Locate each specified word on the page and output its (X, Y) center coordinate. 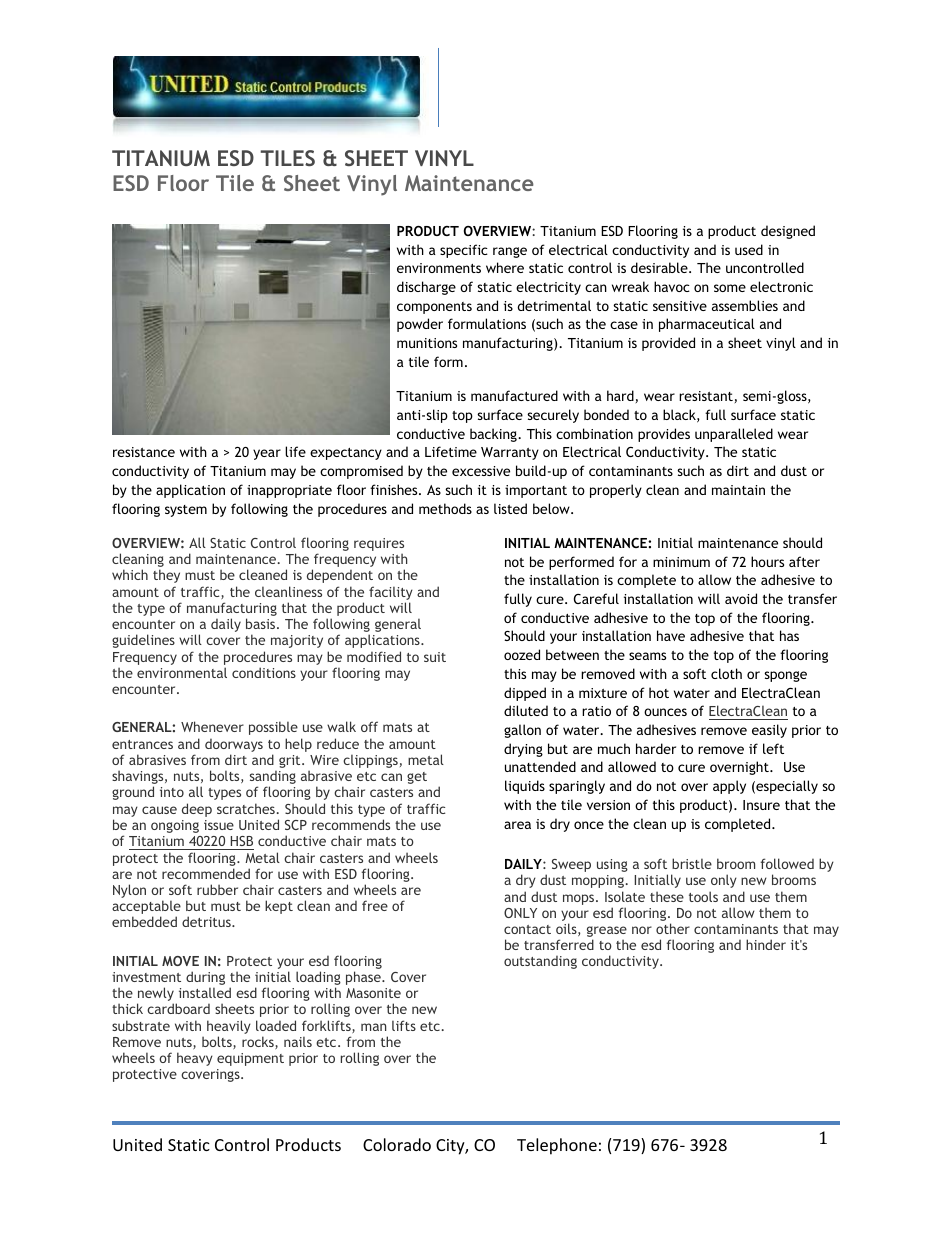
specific (464, 251)
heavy (195, 1059)
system (186, 511)
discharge (426, 288)
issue (219, 825)
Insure (761, 805)
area (517, 825)
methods (445, 508)
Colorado (397, 1144)
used (749, 249)
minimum (681, 562)
